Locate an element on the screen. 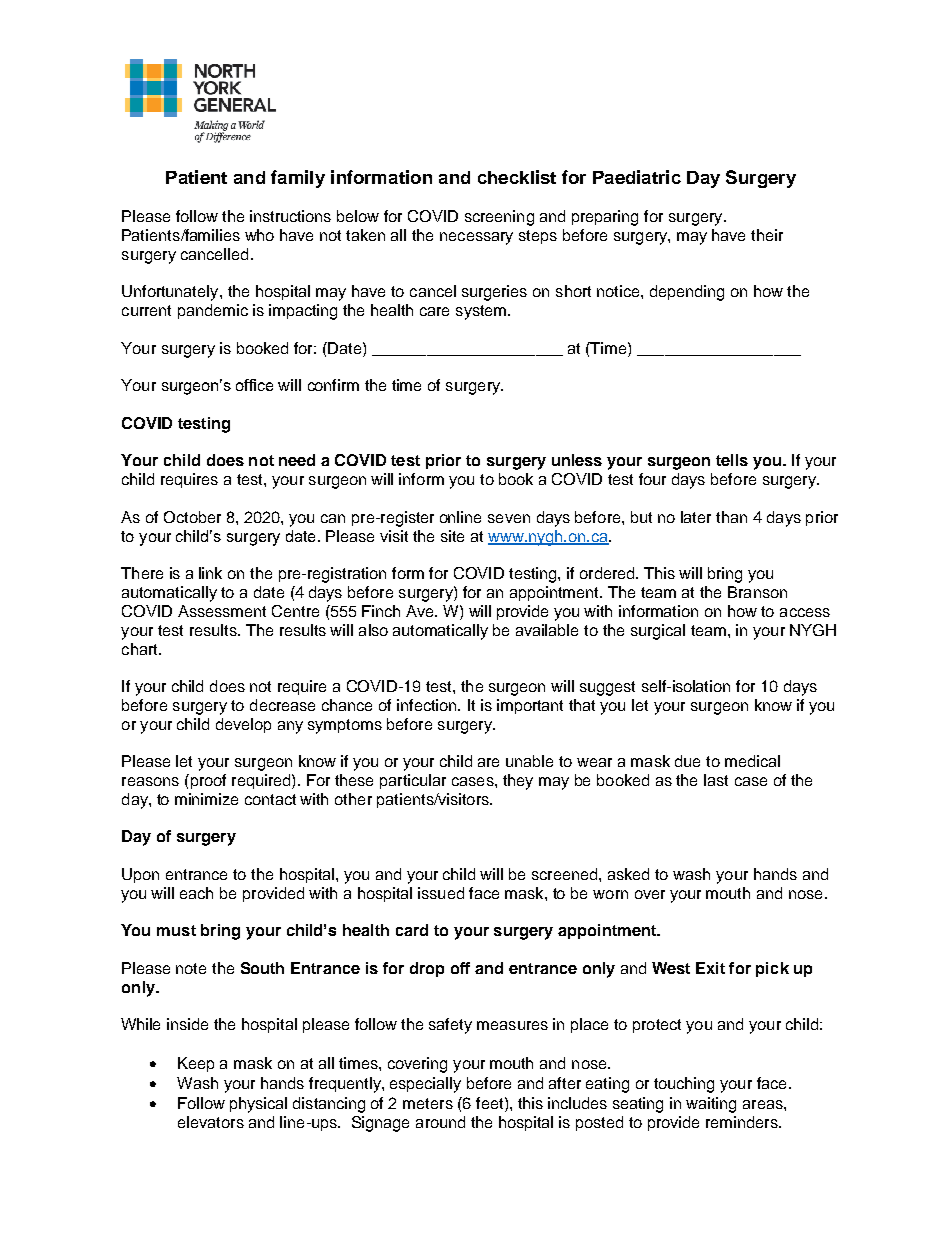  Assessment is located at coordinates (222, 611).
